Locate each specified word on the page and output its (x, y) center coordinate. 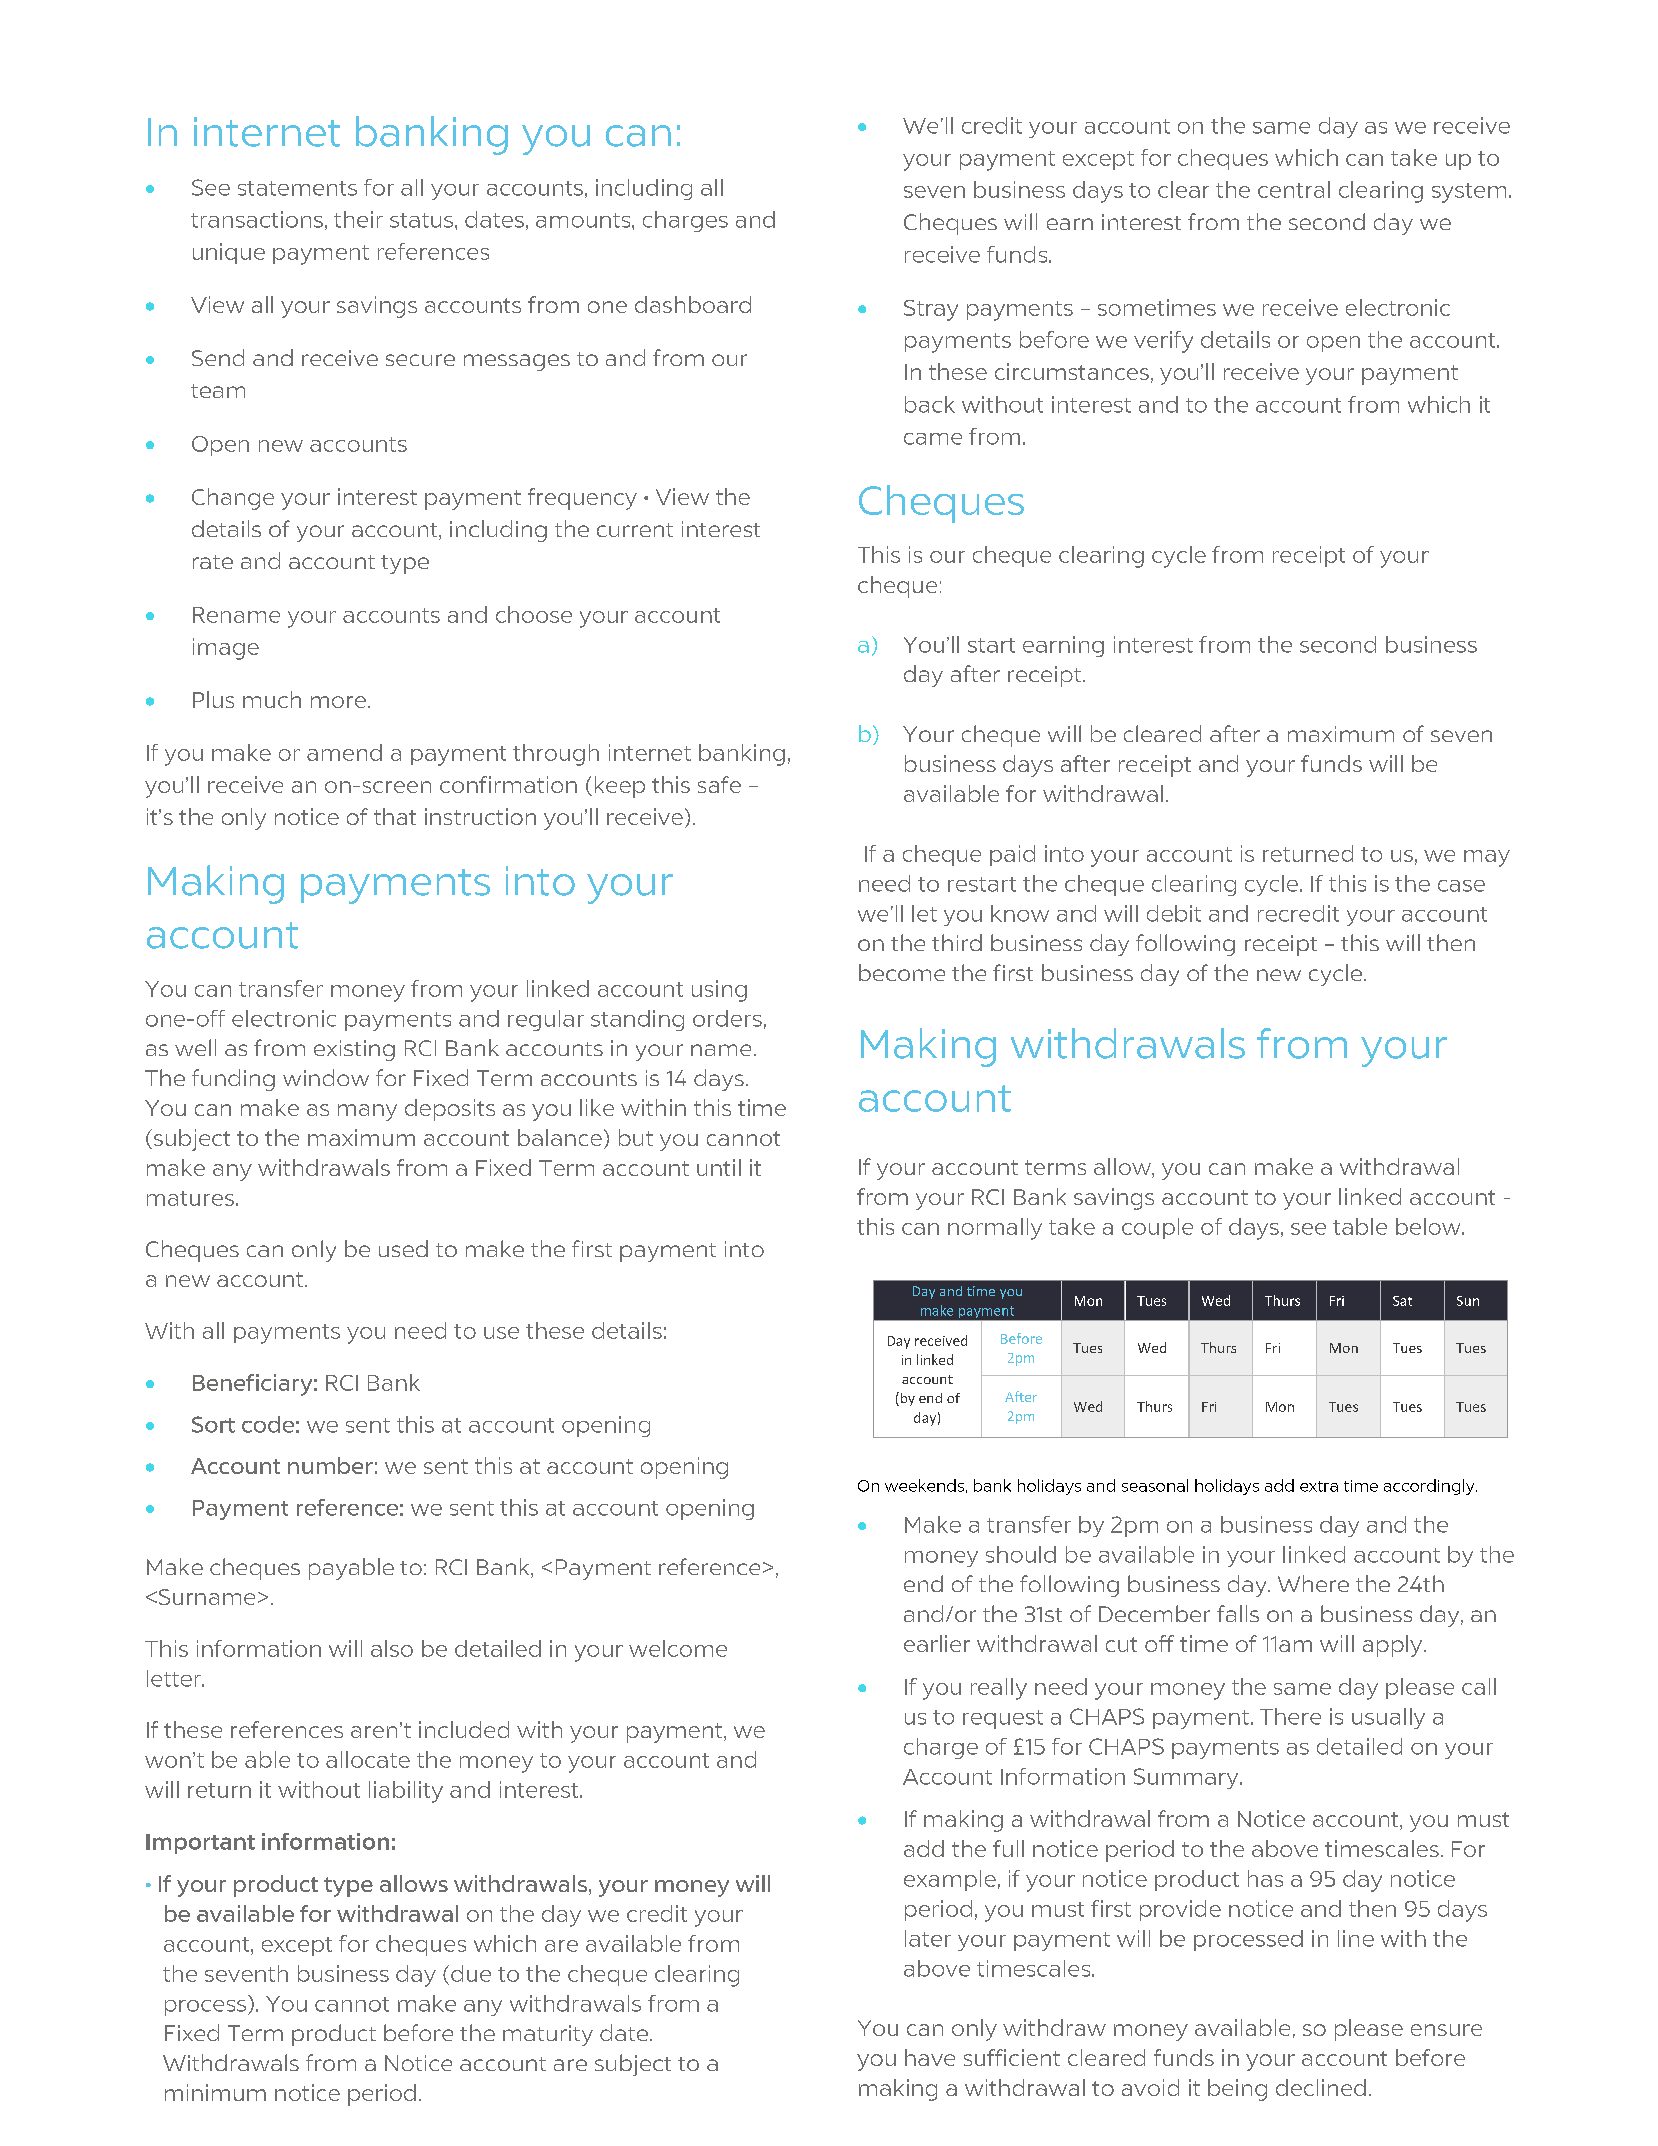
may (1487, 858)
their (358, 219)
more (338, 702)
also (392, 1648)
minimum (215, 2092)
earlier (937, 1643)
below (1429, 1226)
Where (1313, 1583)
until (719, 1167)
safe (719, 784)
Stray (931, 310)
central (1294, 189)
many (367, 1112)
